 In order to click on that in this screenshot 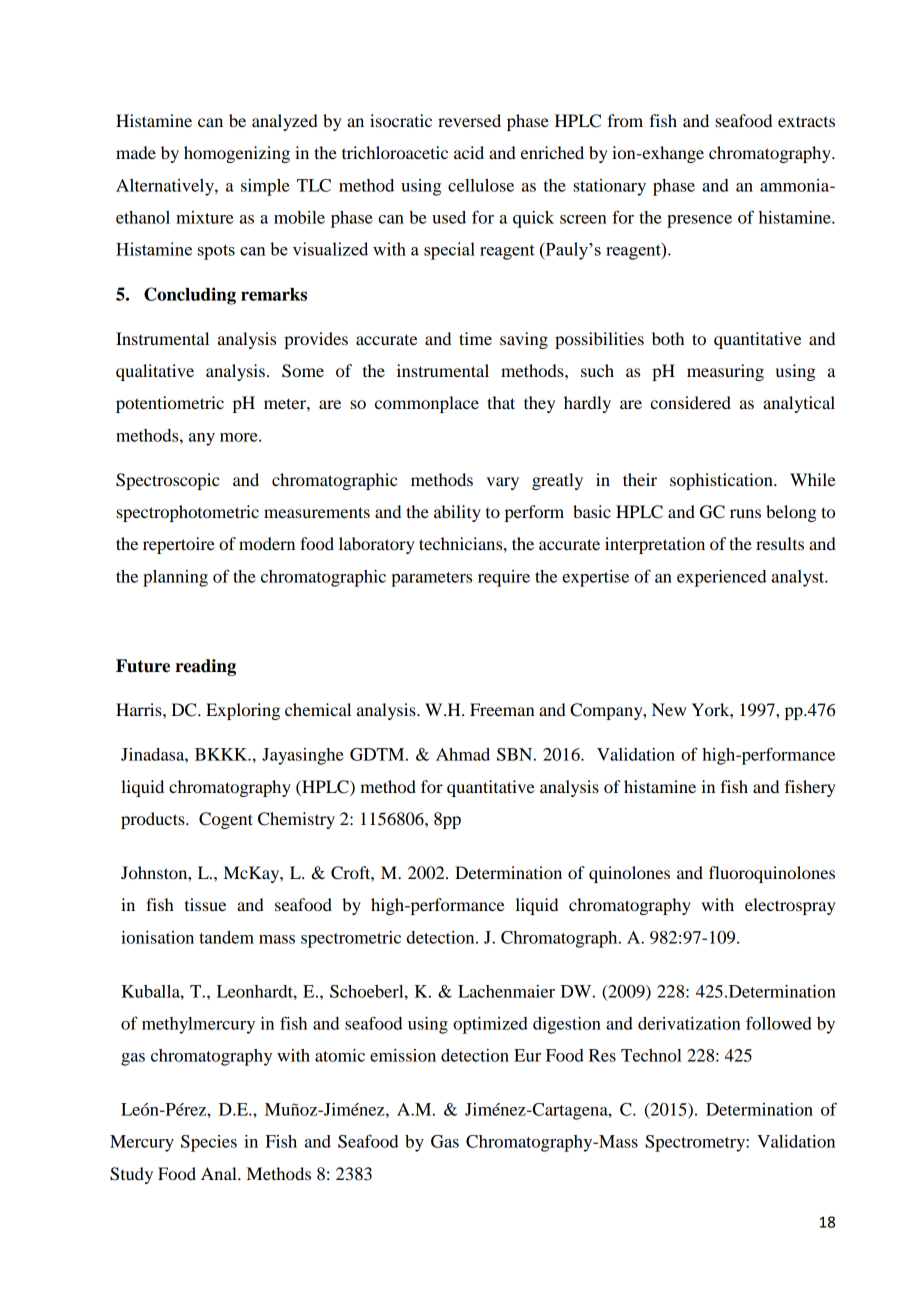, I will do `click(501, 402)`.
